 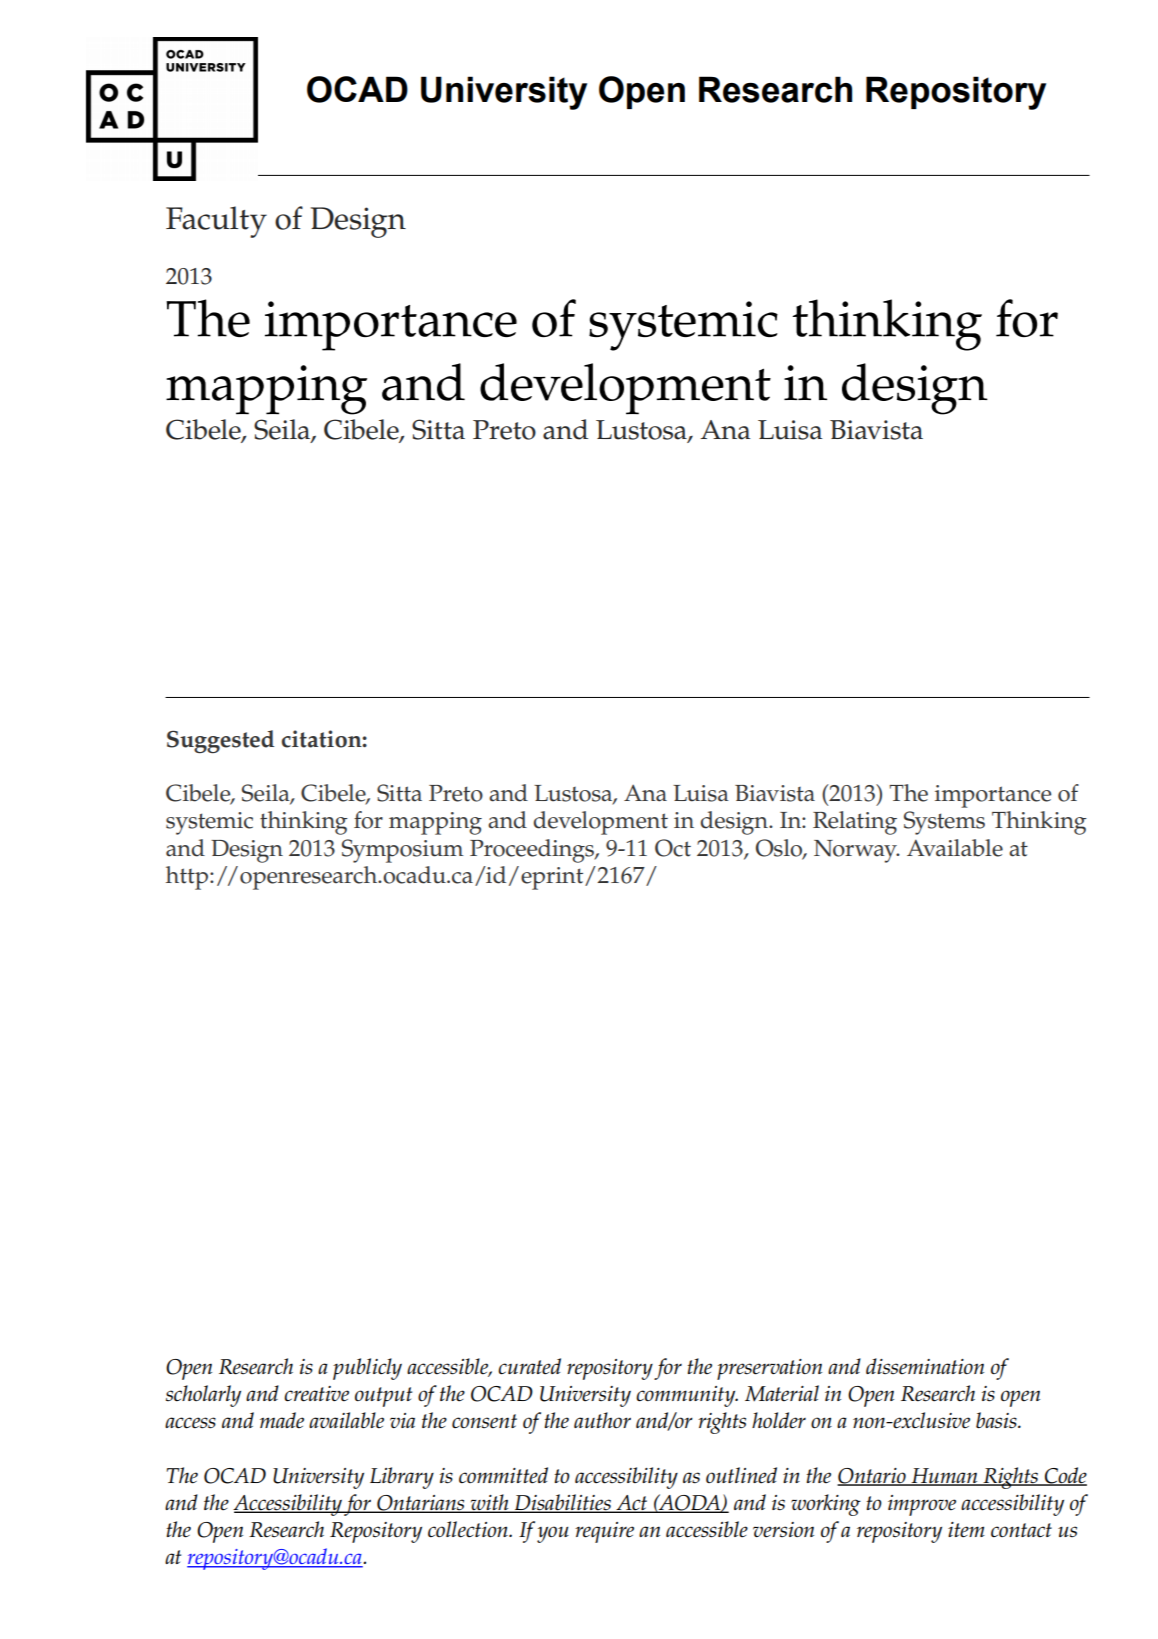 What do you see at coordinates (673, 848) in the screenshot?
I see `Oct` at bounding box center [673, 848].
